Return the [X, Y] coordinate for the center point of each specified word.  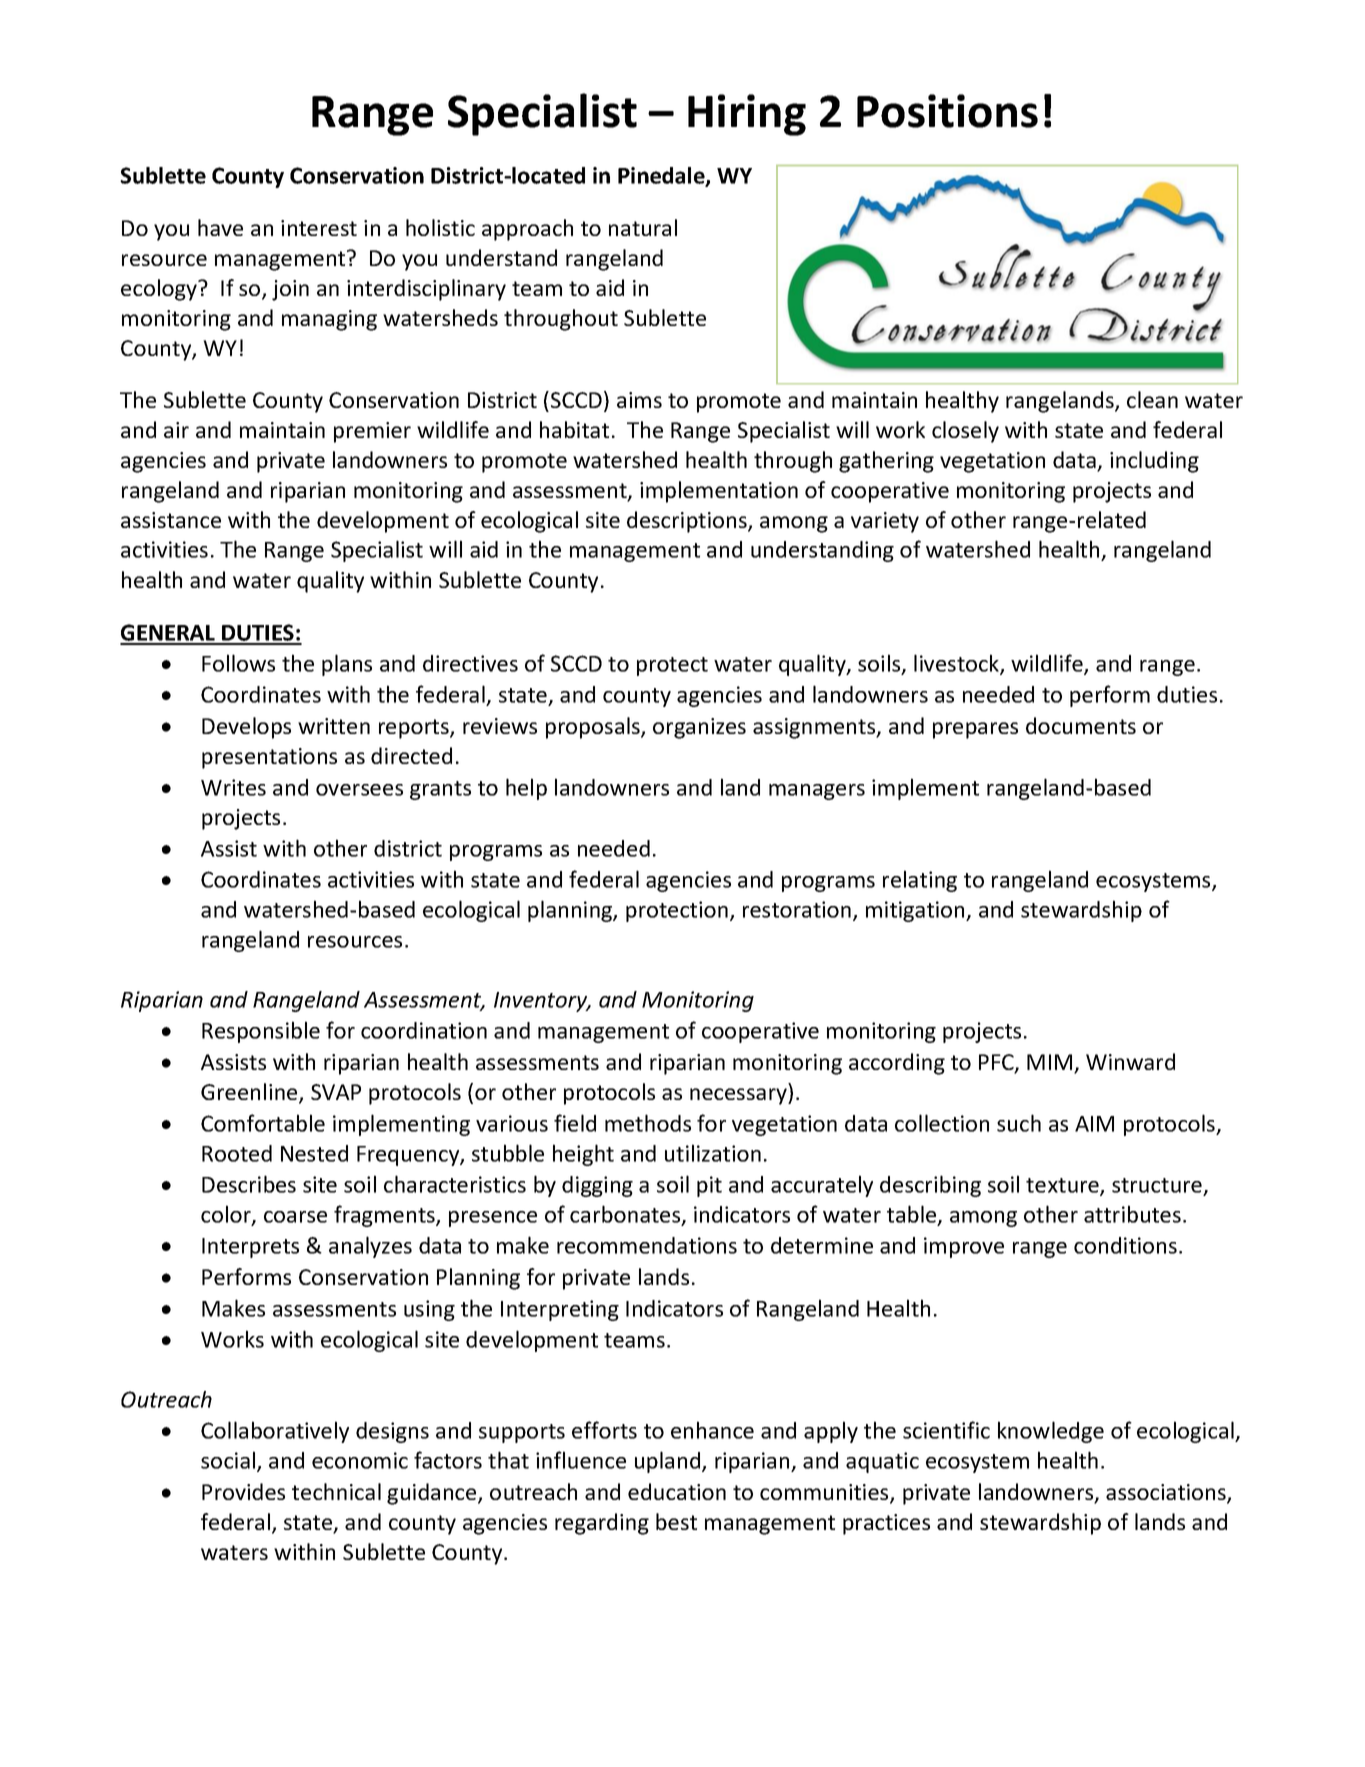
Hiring [747, 115]
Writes [233, 787]
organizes [699, 728]
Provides [243, 1491]
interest [319, 228]
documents [1081, 725]
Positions [947, 111]
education [677, 1491]
